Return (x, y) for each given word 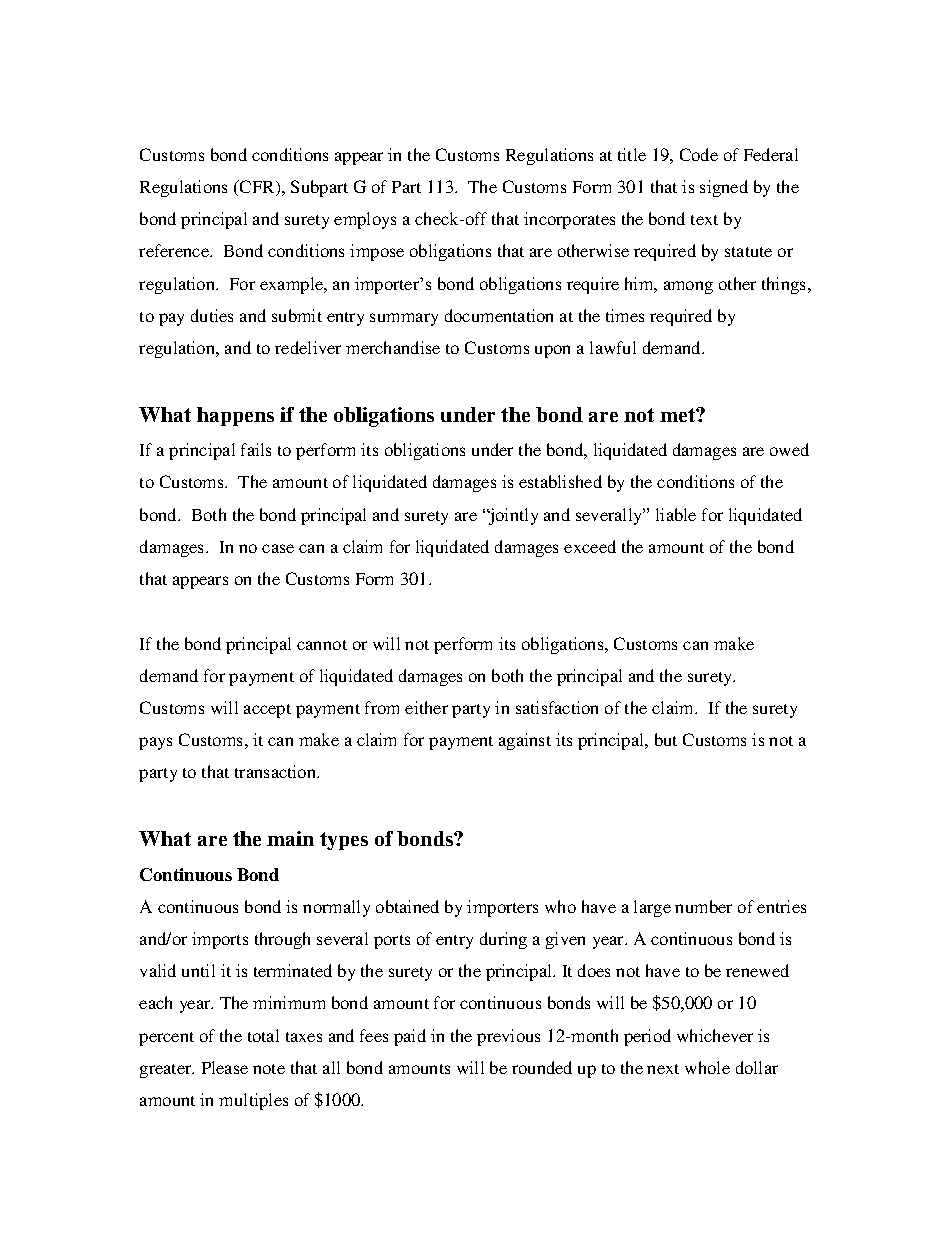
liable (676, 514)
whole (707, 1067)
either (426, 707)
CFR (257, 188)
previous (508, 1037)
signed (724, 188)
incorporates (569, 220)
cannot (322, 645)
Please (225, 1067)
